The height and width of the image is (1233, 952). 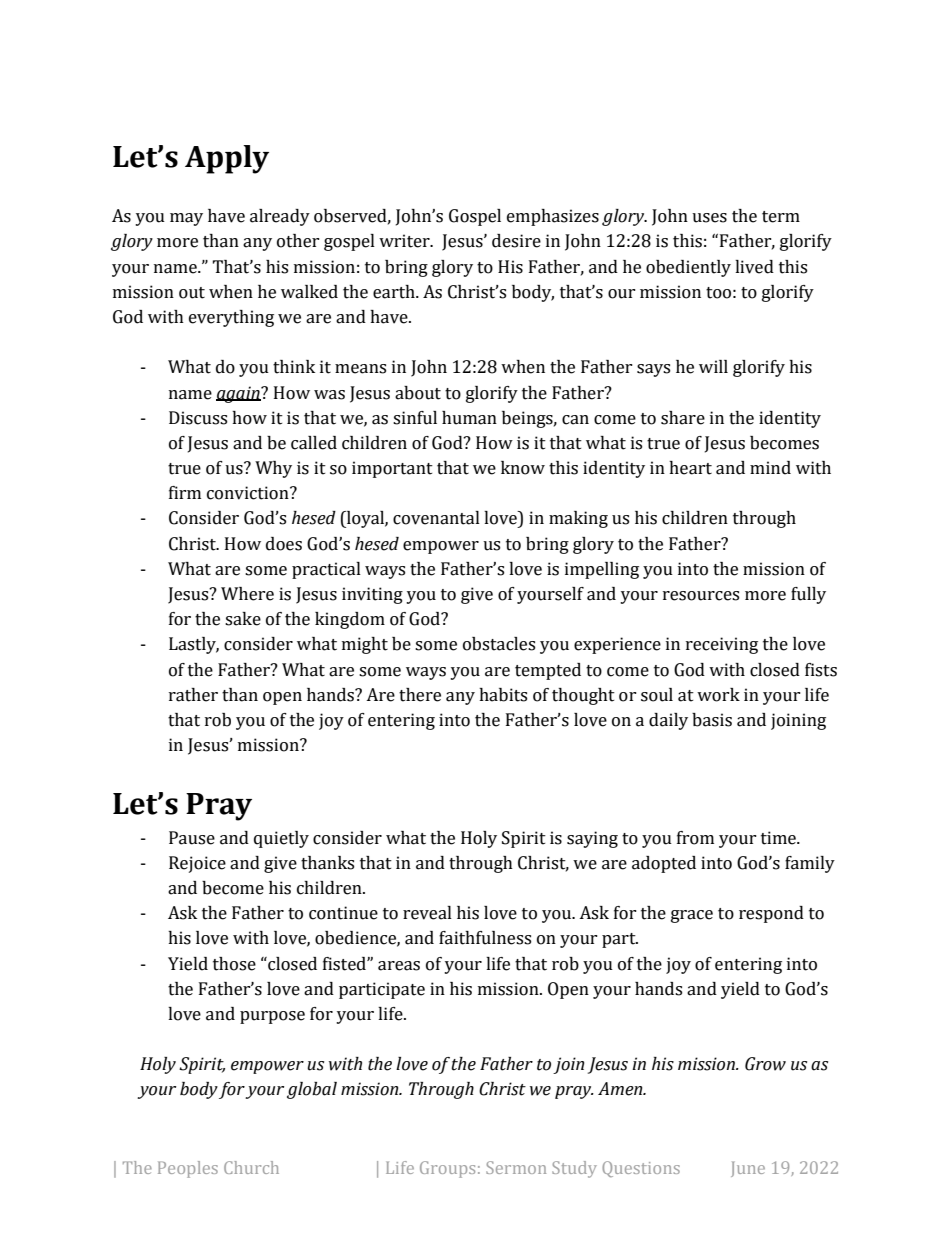 I want to click on term, so click(x=781, y=217).
